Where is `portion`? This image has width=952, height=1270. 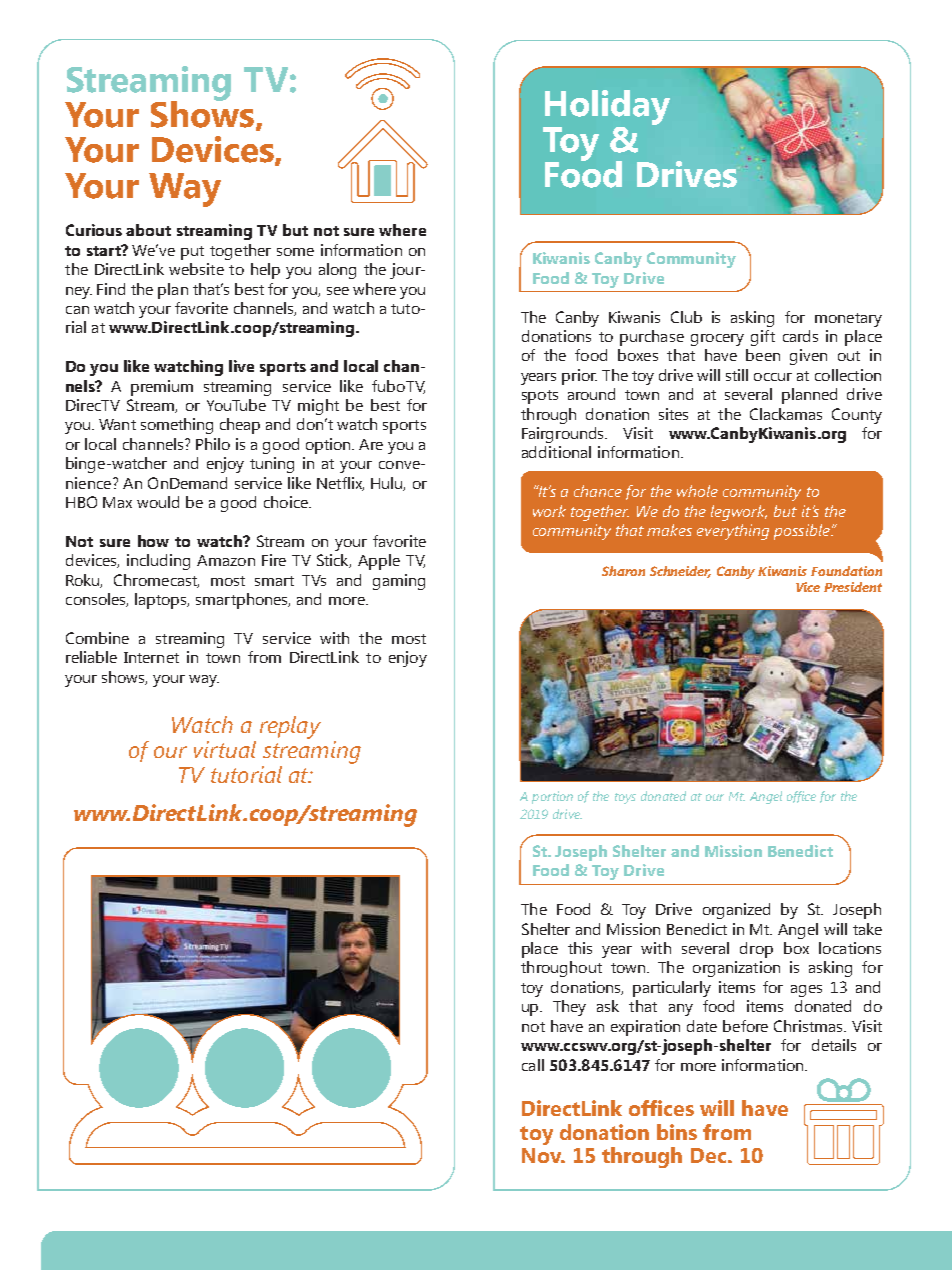
portion is located at coordinates (552, 797).
